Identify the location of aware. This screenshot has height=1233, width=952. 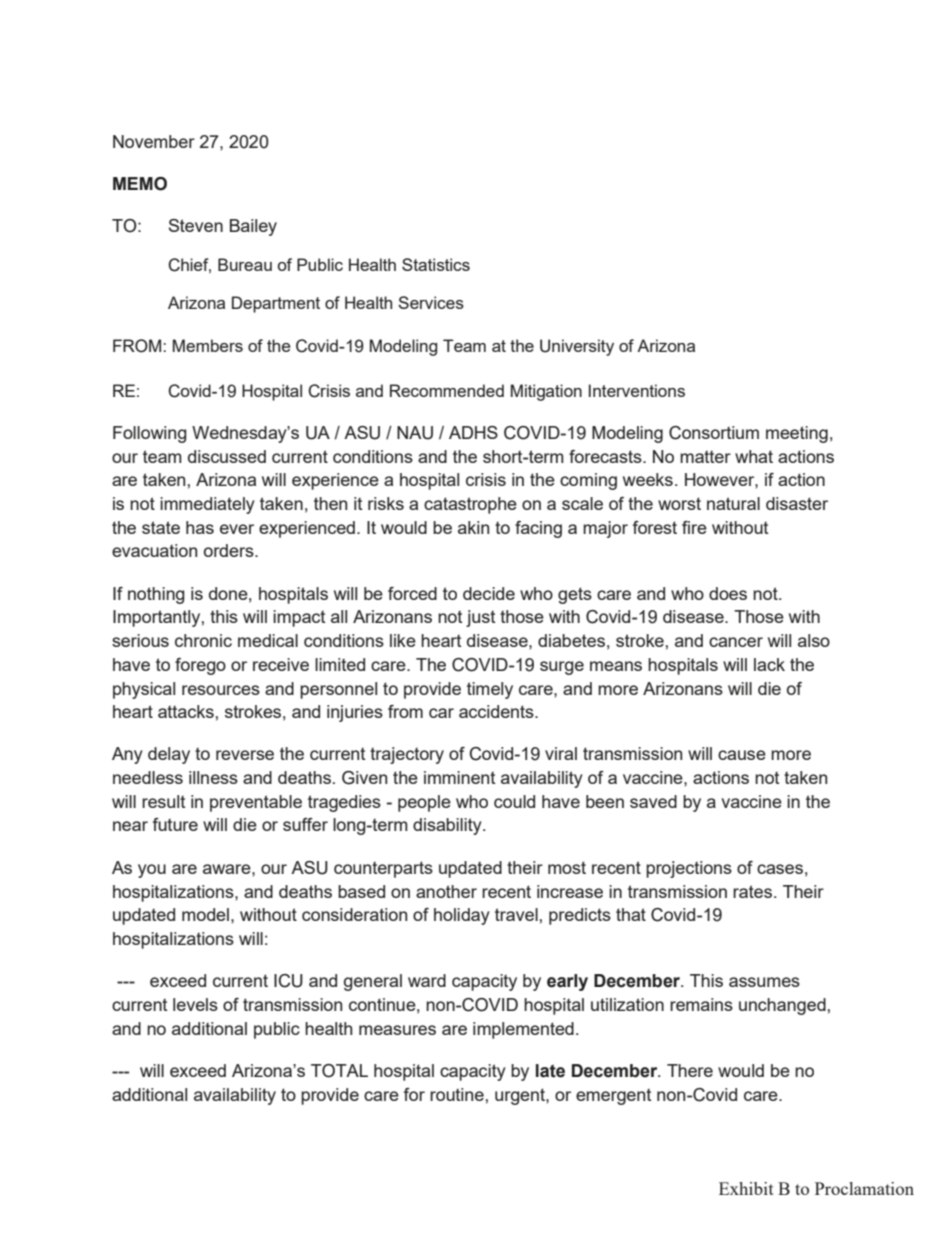
(228, 869).
